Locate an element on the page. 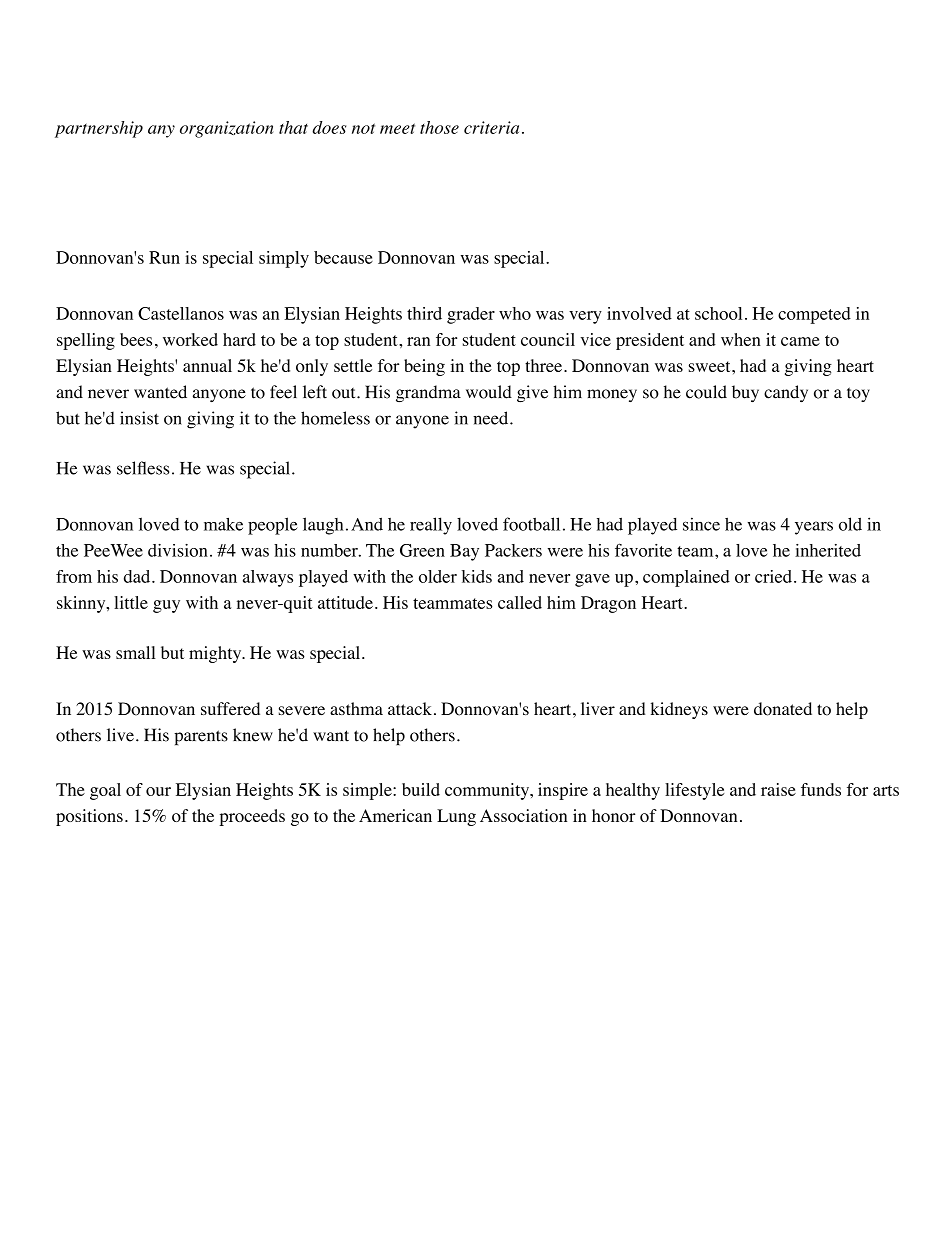 The height and width of the document is (1233, 952). community is located at coordinates (488, 791).
